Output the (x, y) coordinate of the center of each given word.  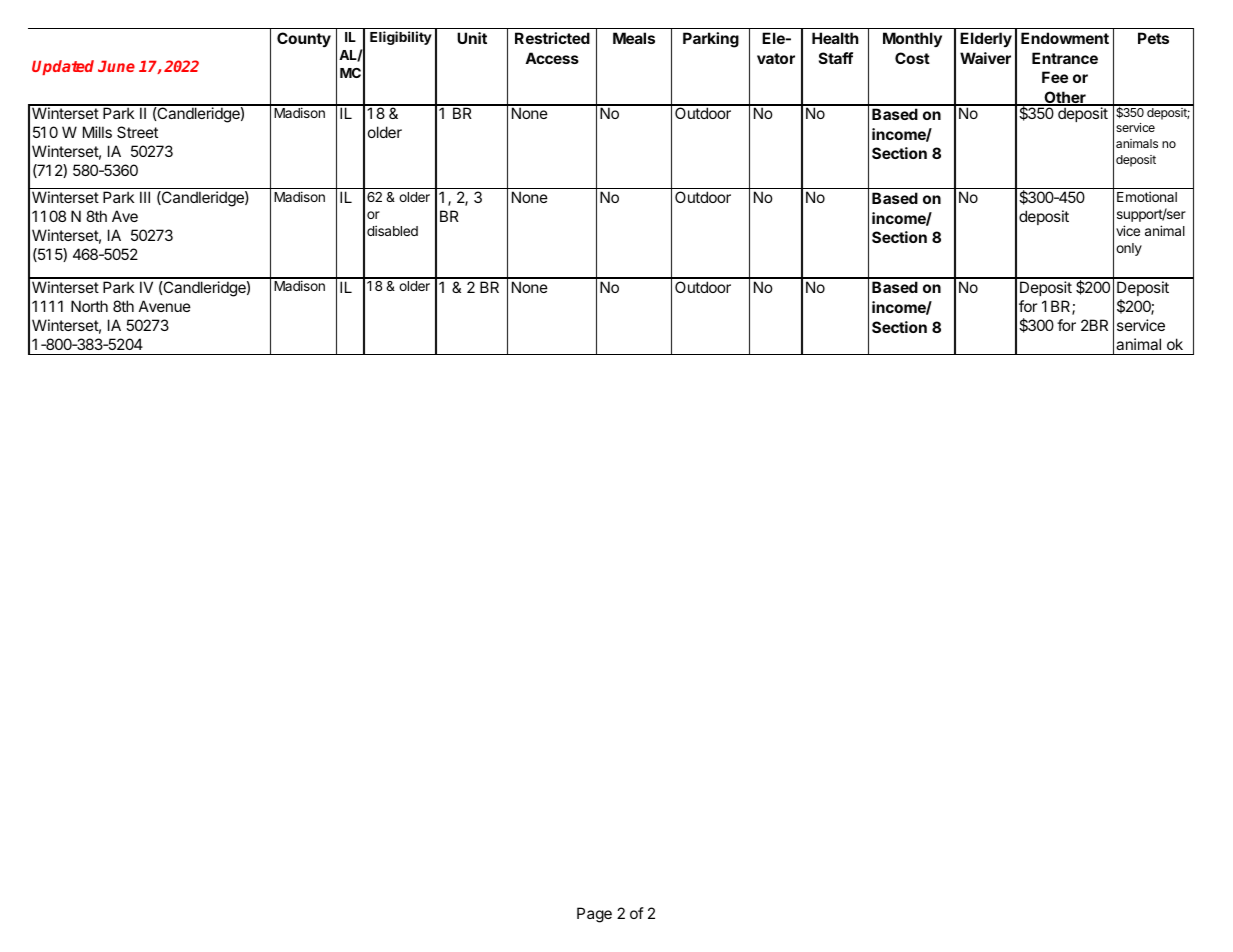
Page (594, 915)
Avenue (165, 306)
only (1129, 249)
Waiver (985, 58)
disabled (392, 230)
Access (552, 58)
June (116, 66)
